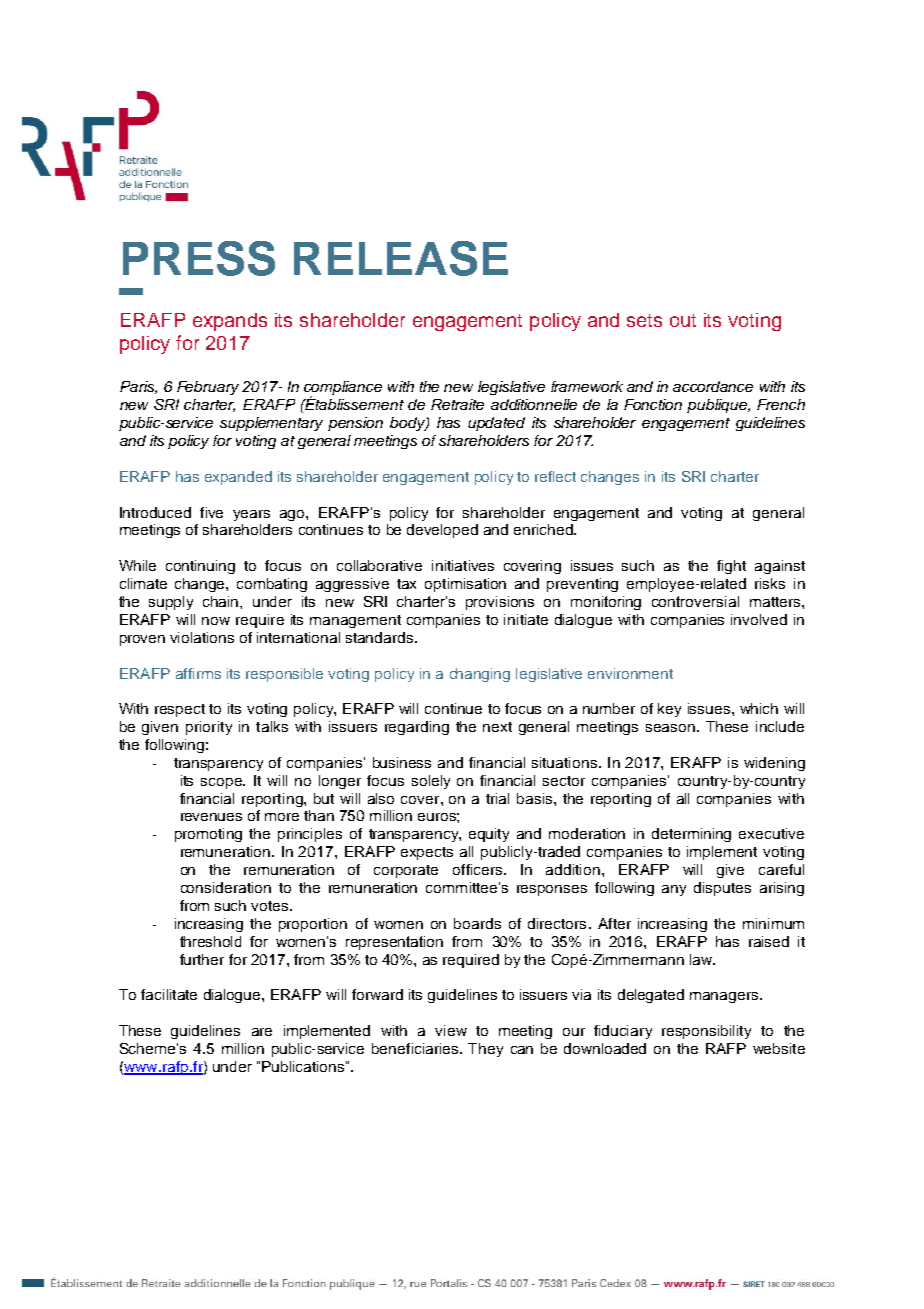 This image has width=924, height=1309. Describe the element at coordinates (401, 258) in the image. I see `RELEASE` at that location.
